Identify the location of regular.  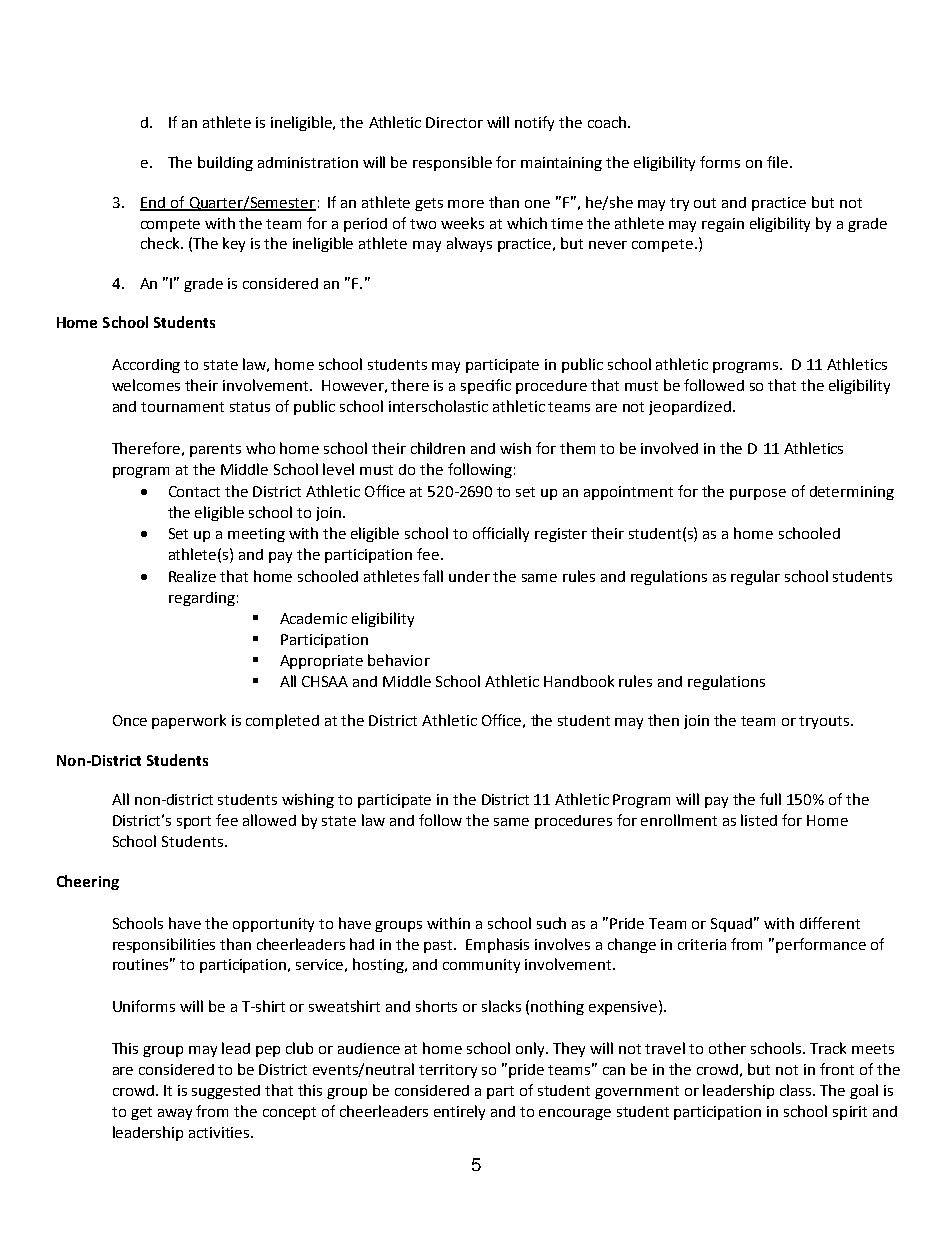
(755, 577).
